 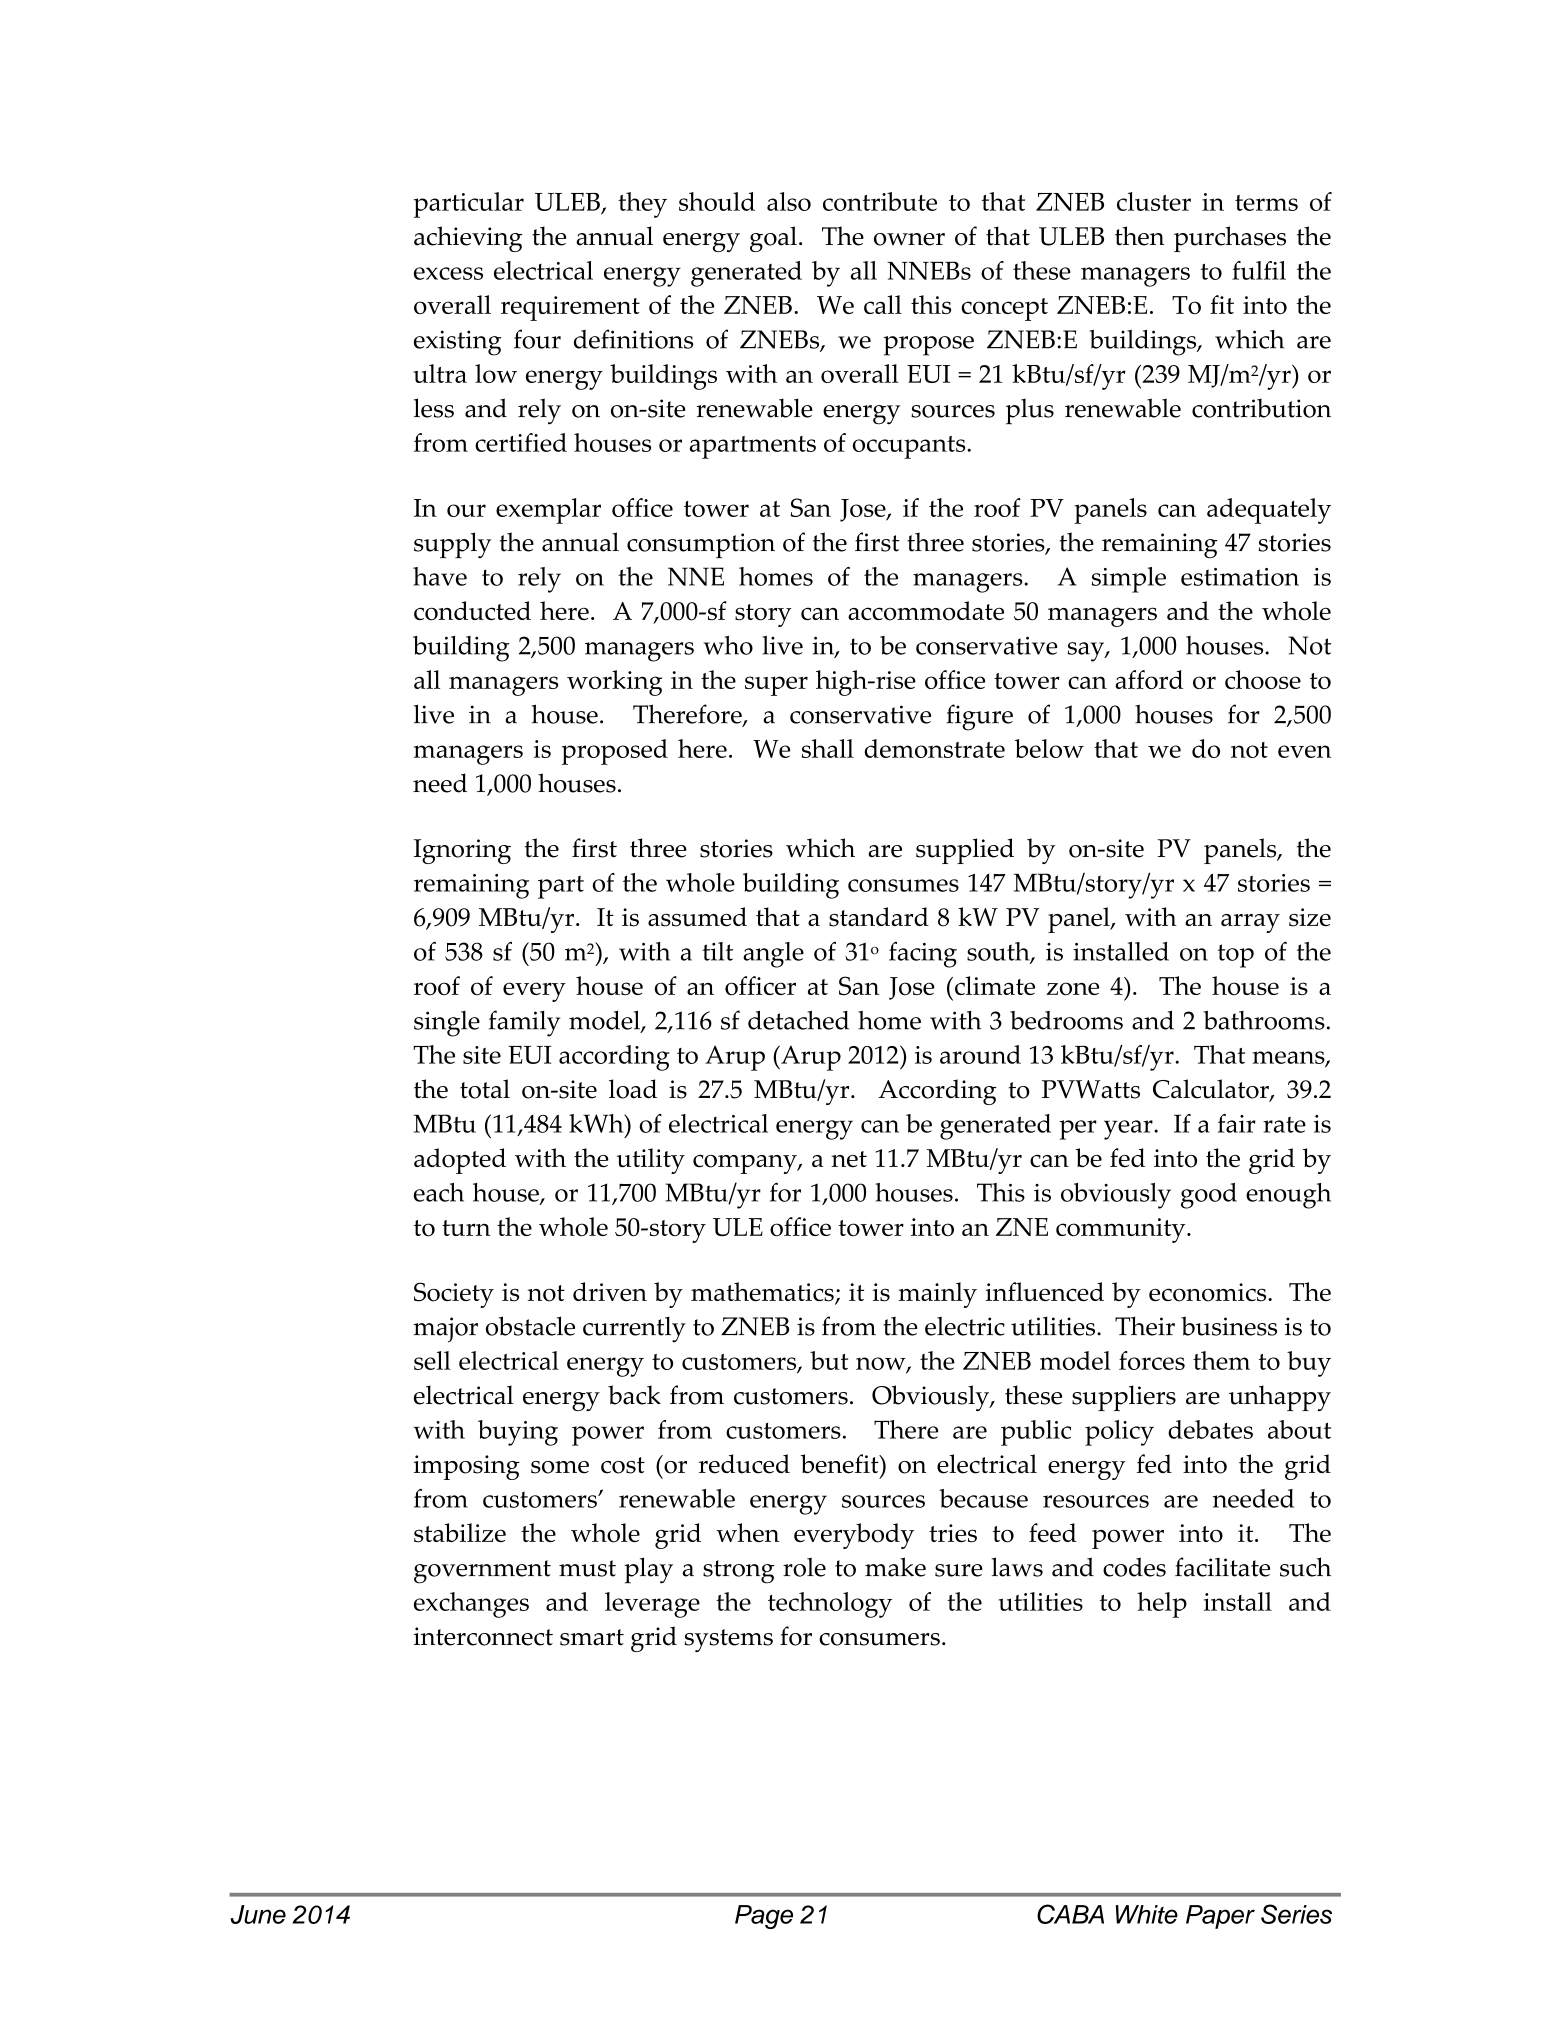 What do you see at coordinates (1222, 1567) in the document?
I see `facilitate` at bounding box center [1222, 1567].
